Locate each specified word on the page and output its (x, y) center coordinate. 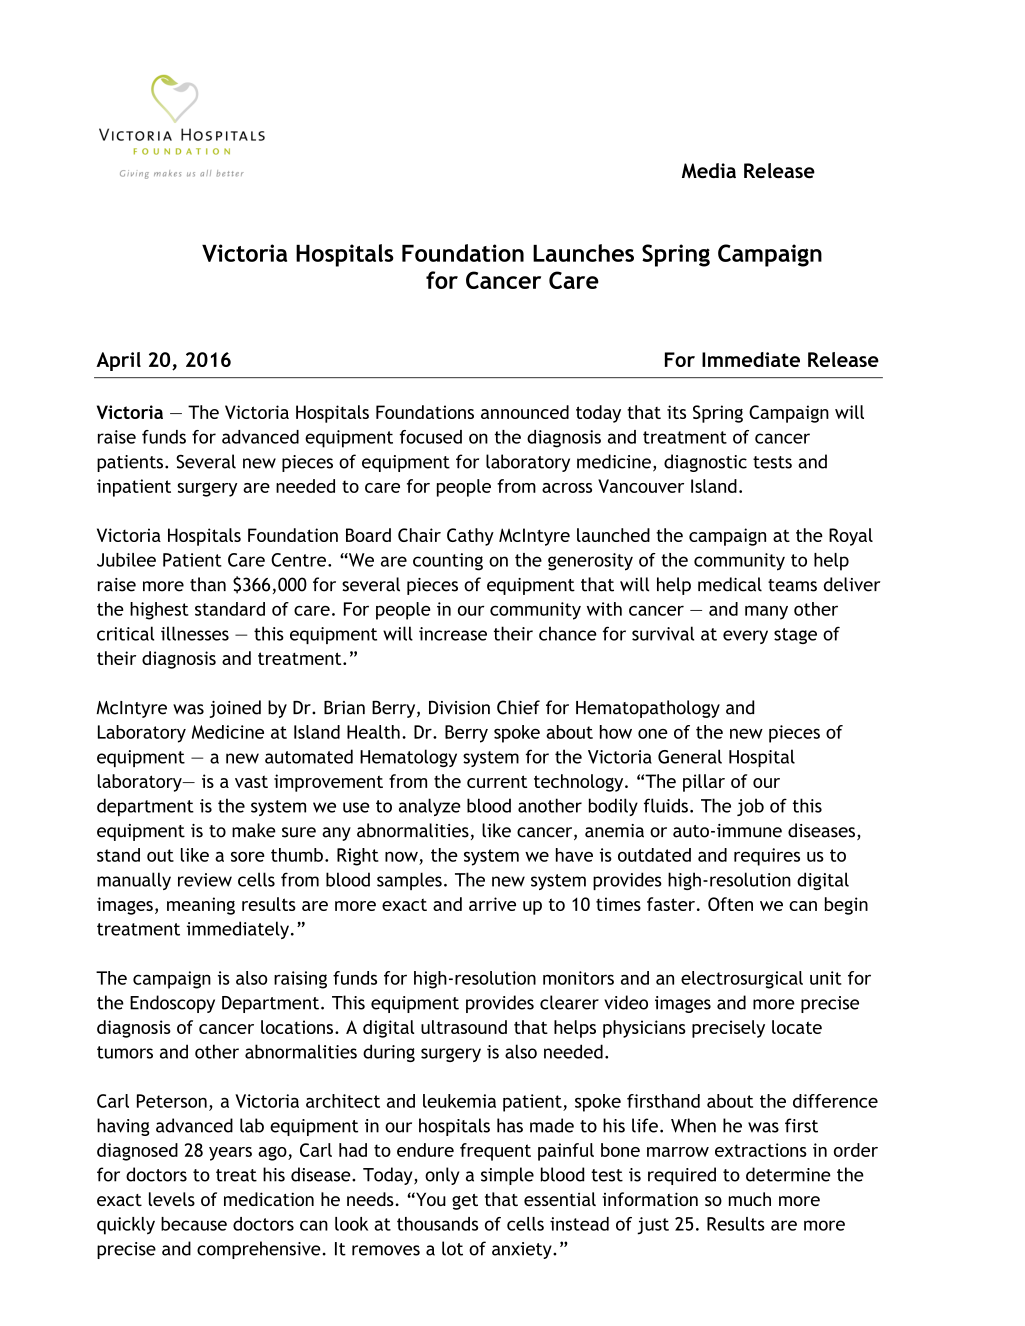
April (118, 361)
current (497, 781)
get (465, 1202)
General (690, 756)
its (676, 412)
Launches (583, 253)
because (194, 1224)
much (750, 1199)
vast (251, 781)
